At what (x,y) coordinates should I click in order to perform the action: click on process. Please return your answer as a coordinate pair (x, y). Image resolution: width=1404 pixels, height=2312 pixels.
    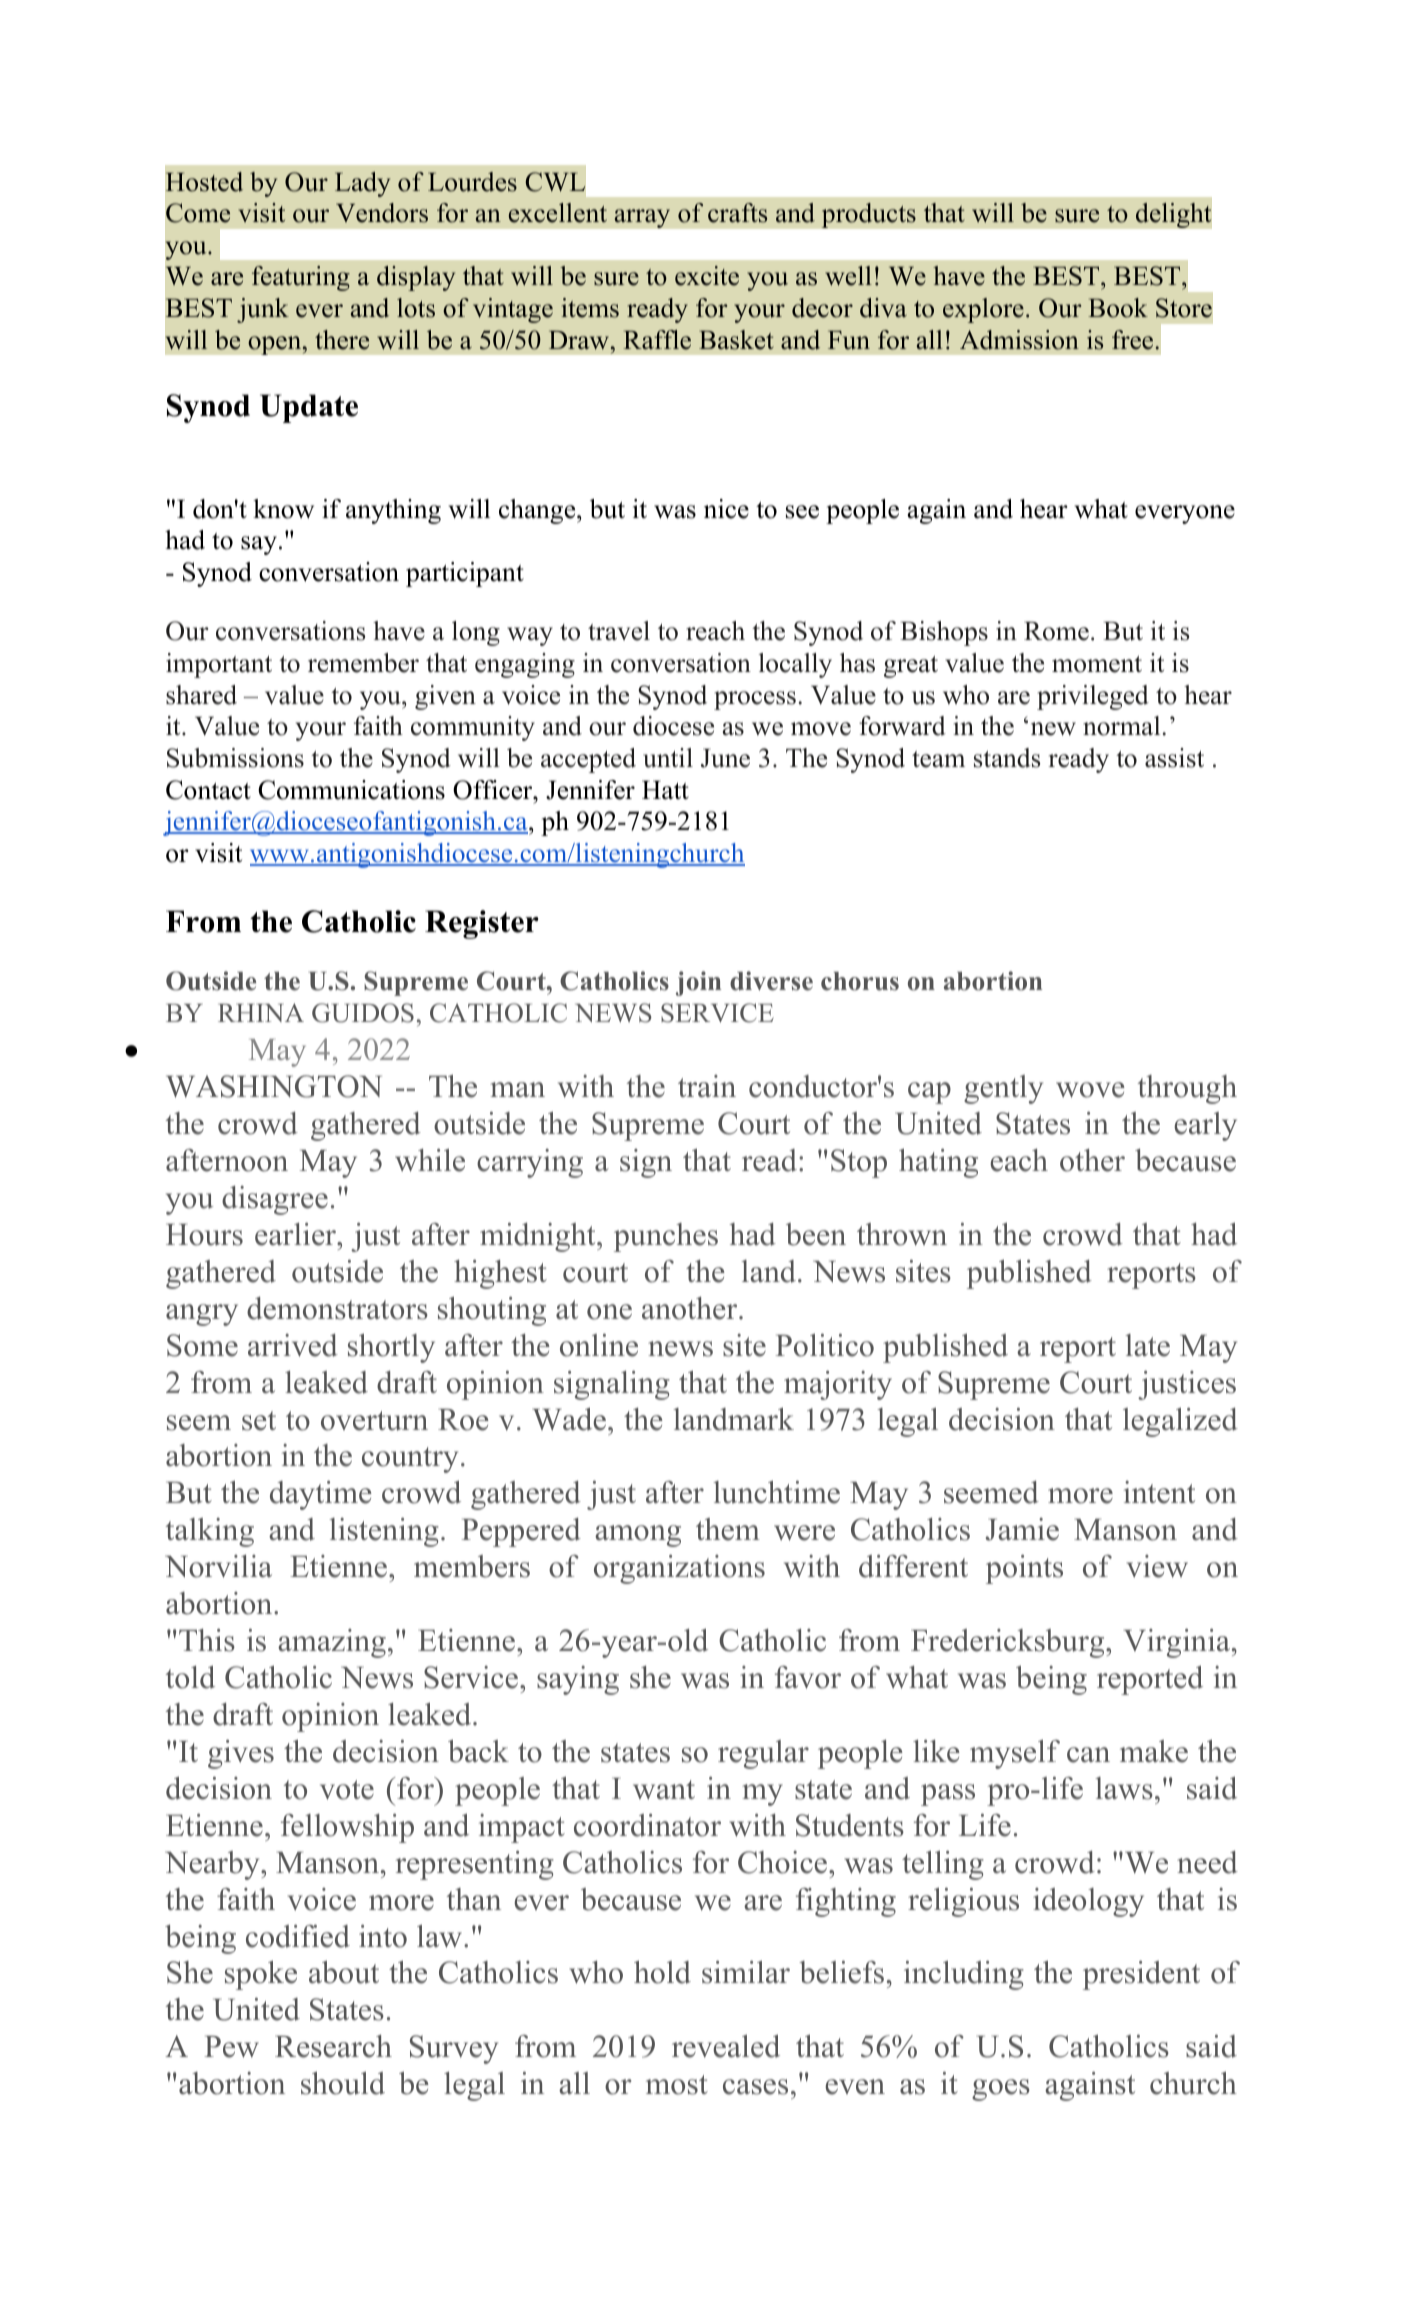
    Looking at the image, I should click on (755, 700).
